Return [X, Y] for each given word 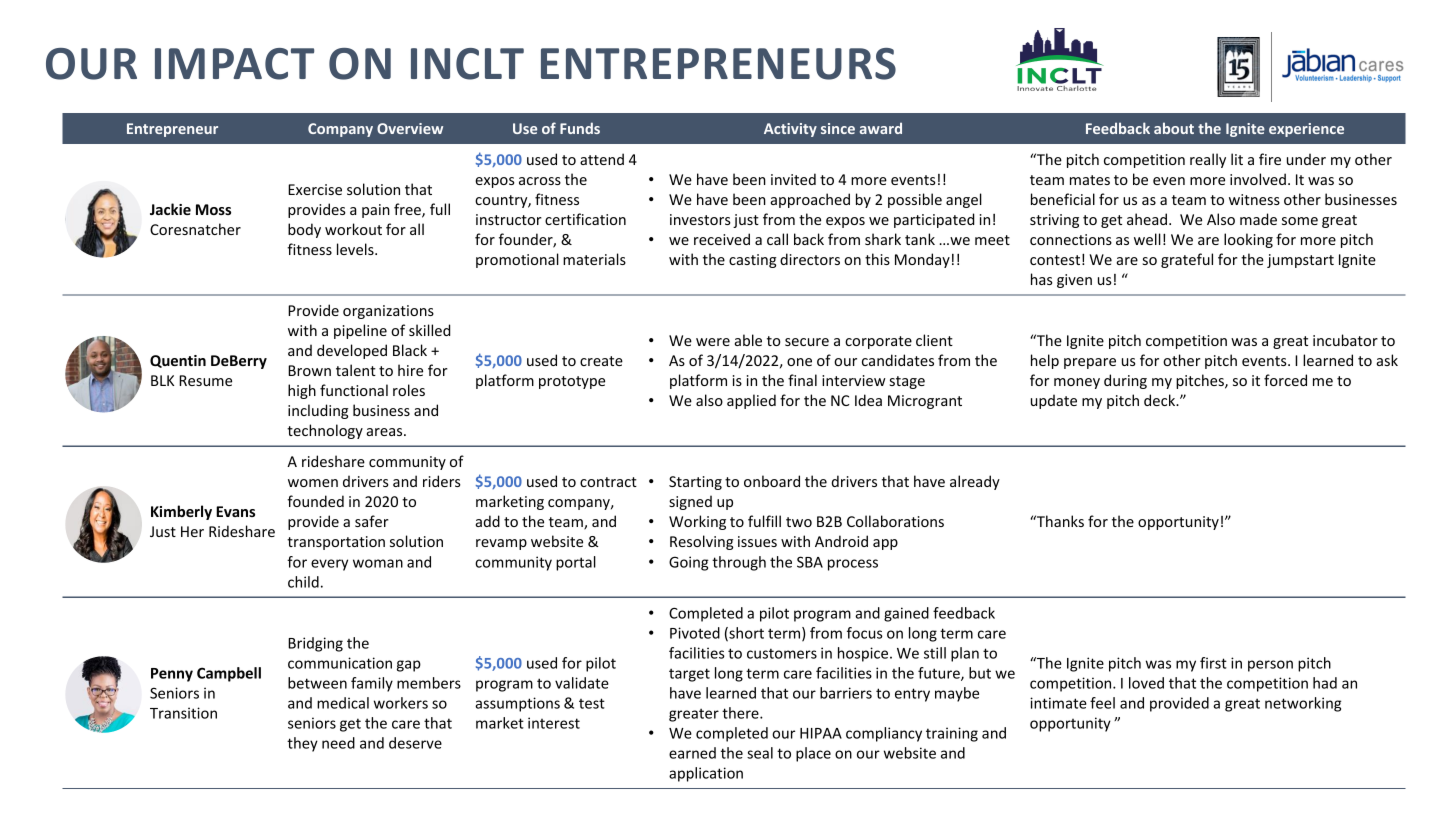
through [739, 563]
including [318, 411]
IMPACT [234, 64]
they [302, 744]
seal [760, 753]
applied [751, 401]
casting [752, 261]
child [303, 582]
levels [356, 249]
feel [1102, 703]
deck [1161, 400]
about [1174, 128]
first [1213, 663]
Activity [790, 130]
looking [1248, 240]
